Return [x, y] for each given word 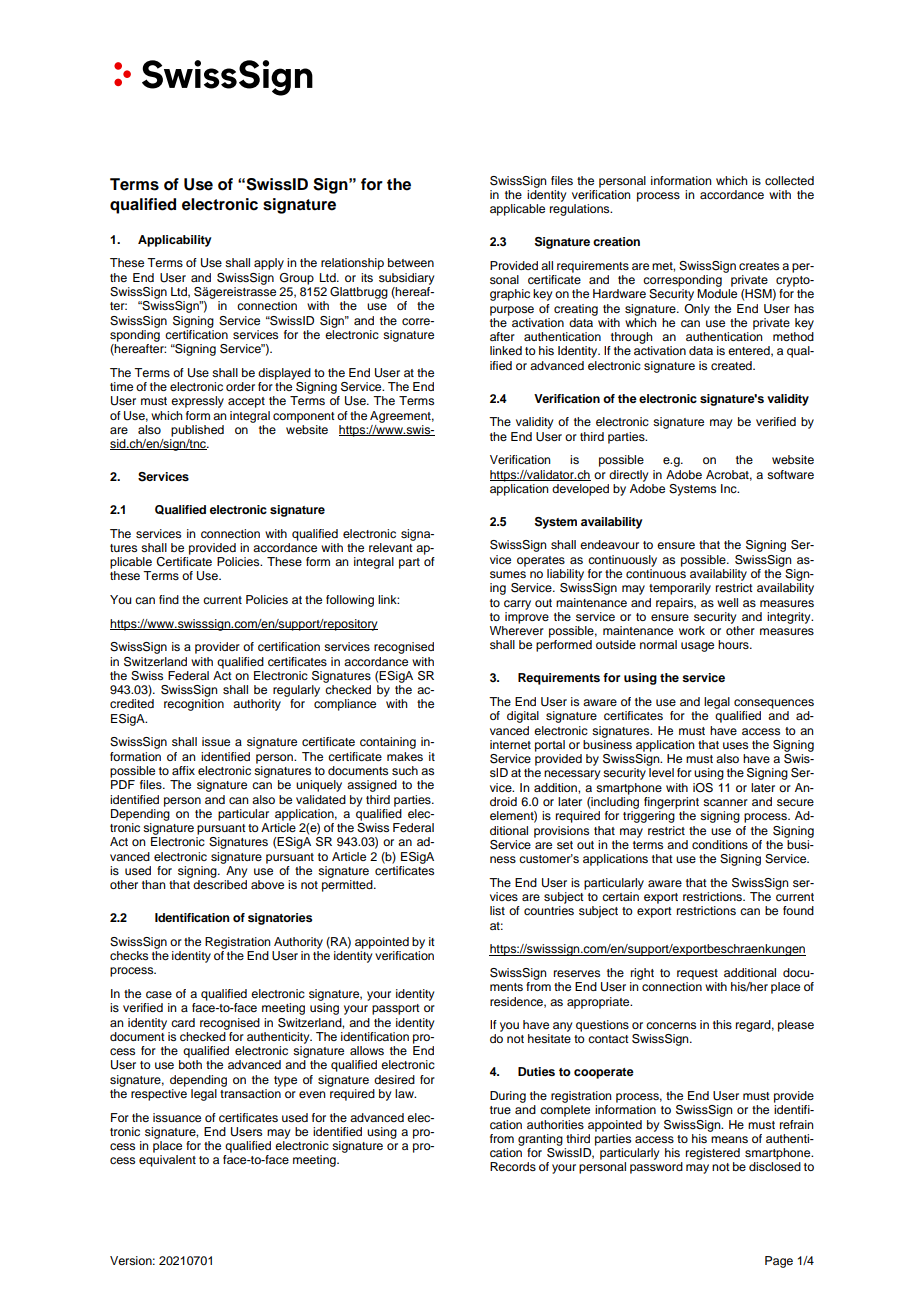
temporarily [680, 589]
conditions [720, 844]
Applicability [175, 241]
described [220, 884]
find [169, 599]
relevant [391, 547]
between [411, 262]
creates [759, 266]
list [497, 910]
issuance [177, 1117]
